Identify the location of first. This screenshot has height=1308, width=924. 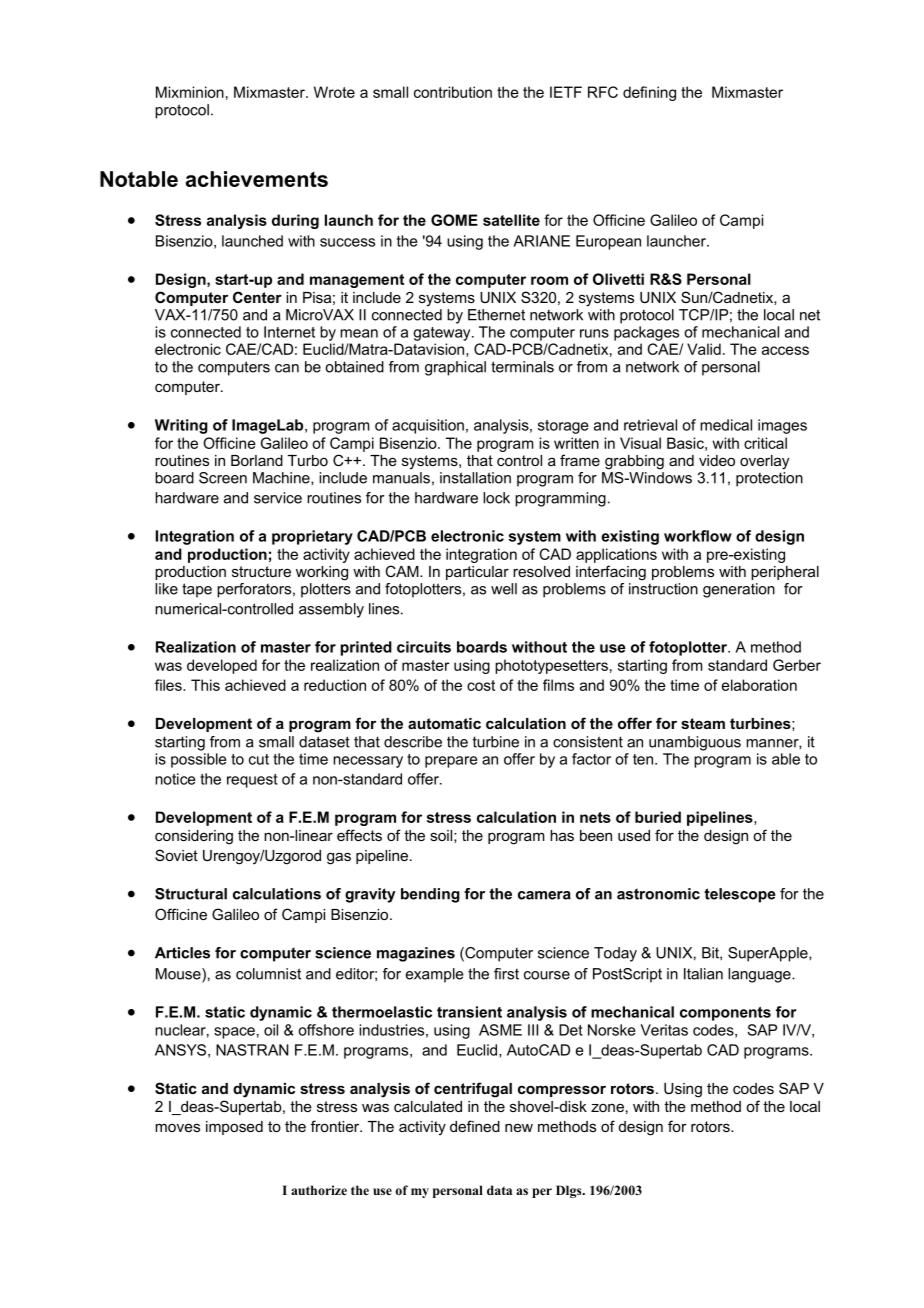
(506, 974).
